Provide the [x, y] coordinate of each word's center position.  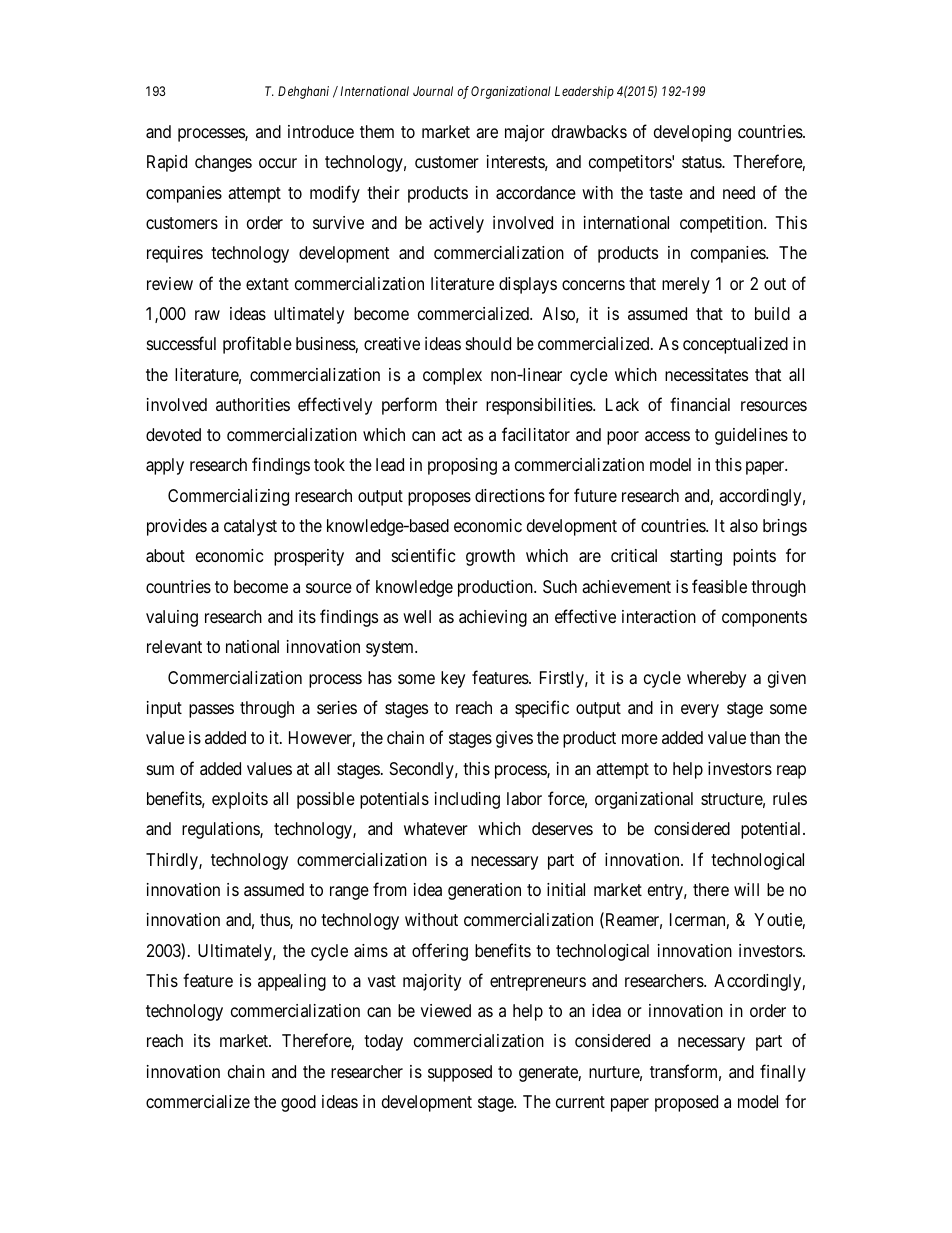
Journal [433, 91]
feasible [719, 586]
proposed [686, 1103]
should [488, 343]
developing [692, 133]
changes [223, 163]
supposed [460, 1073]
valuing [172, 618]
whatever [436, 829]
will [746, 889]
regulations [221, 830]
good [298, 1103]
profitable [257, 345]
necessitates [706, 374]
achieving [493, 618]
